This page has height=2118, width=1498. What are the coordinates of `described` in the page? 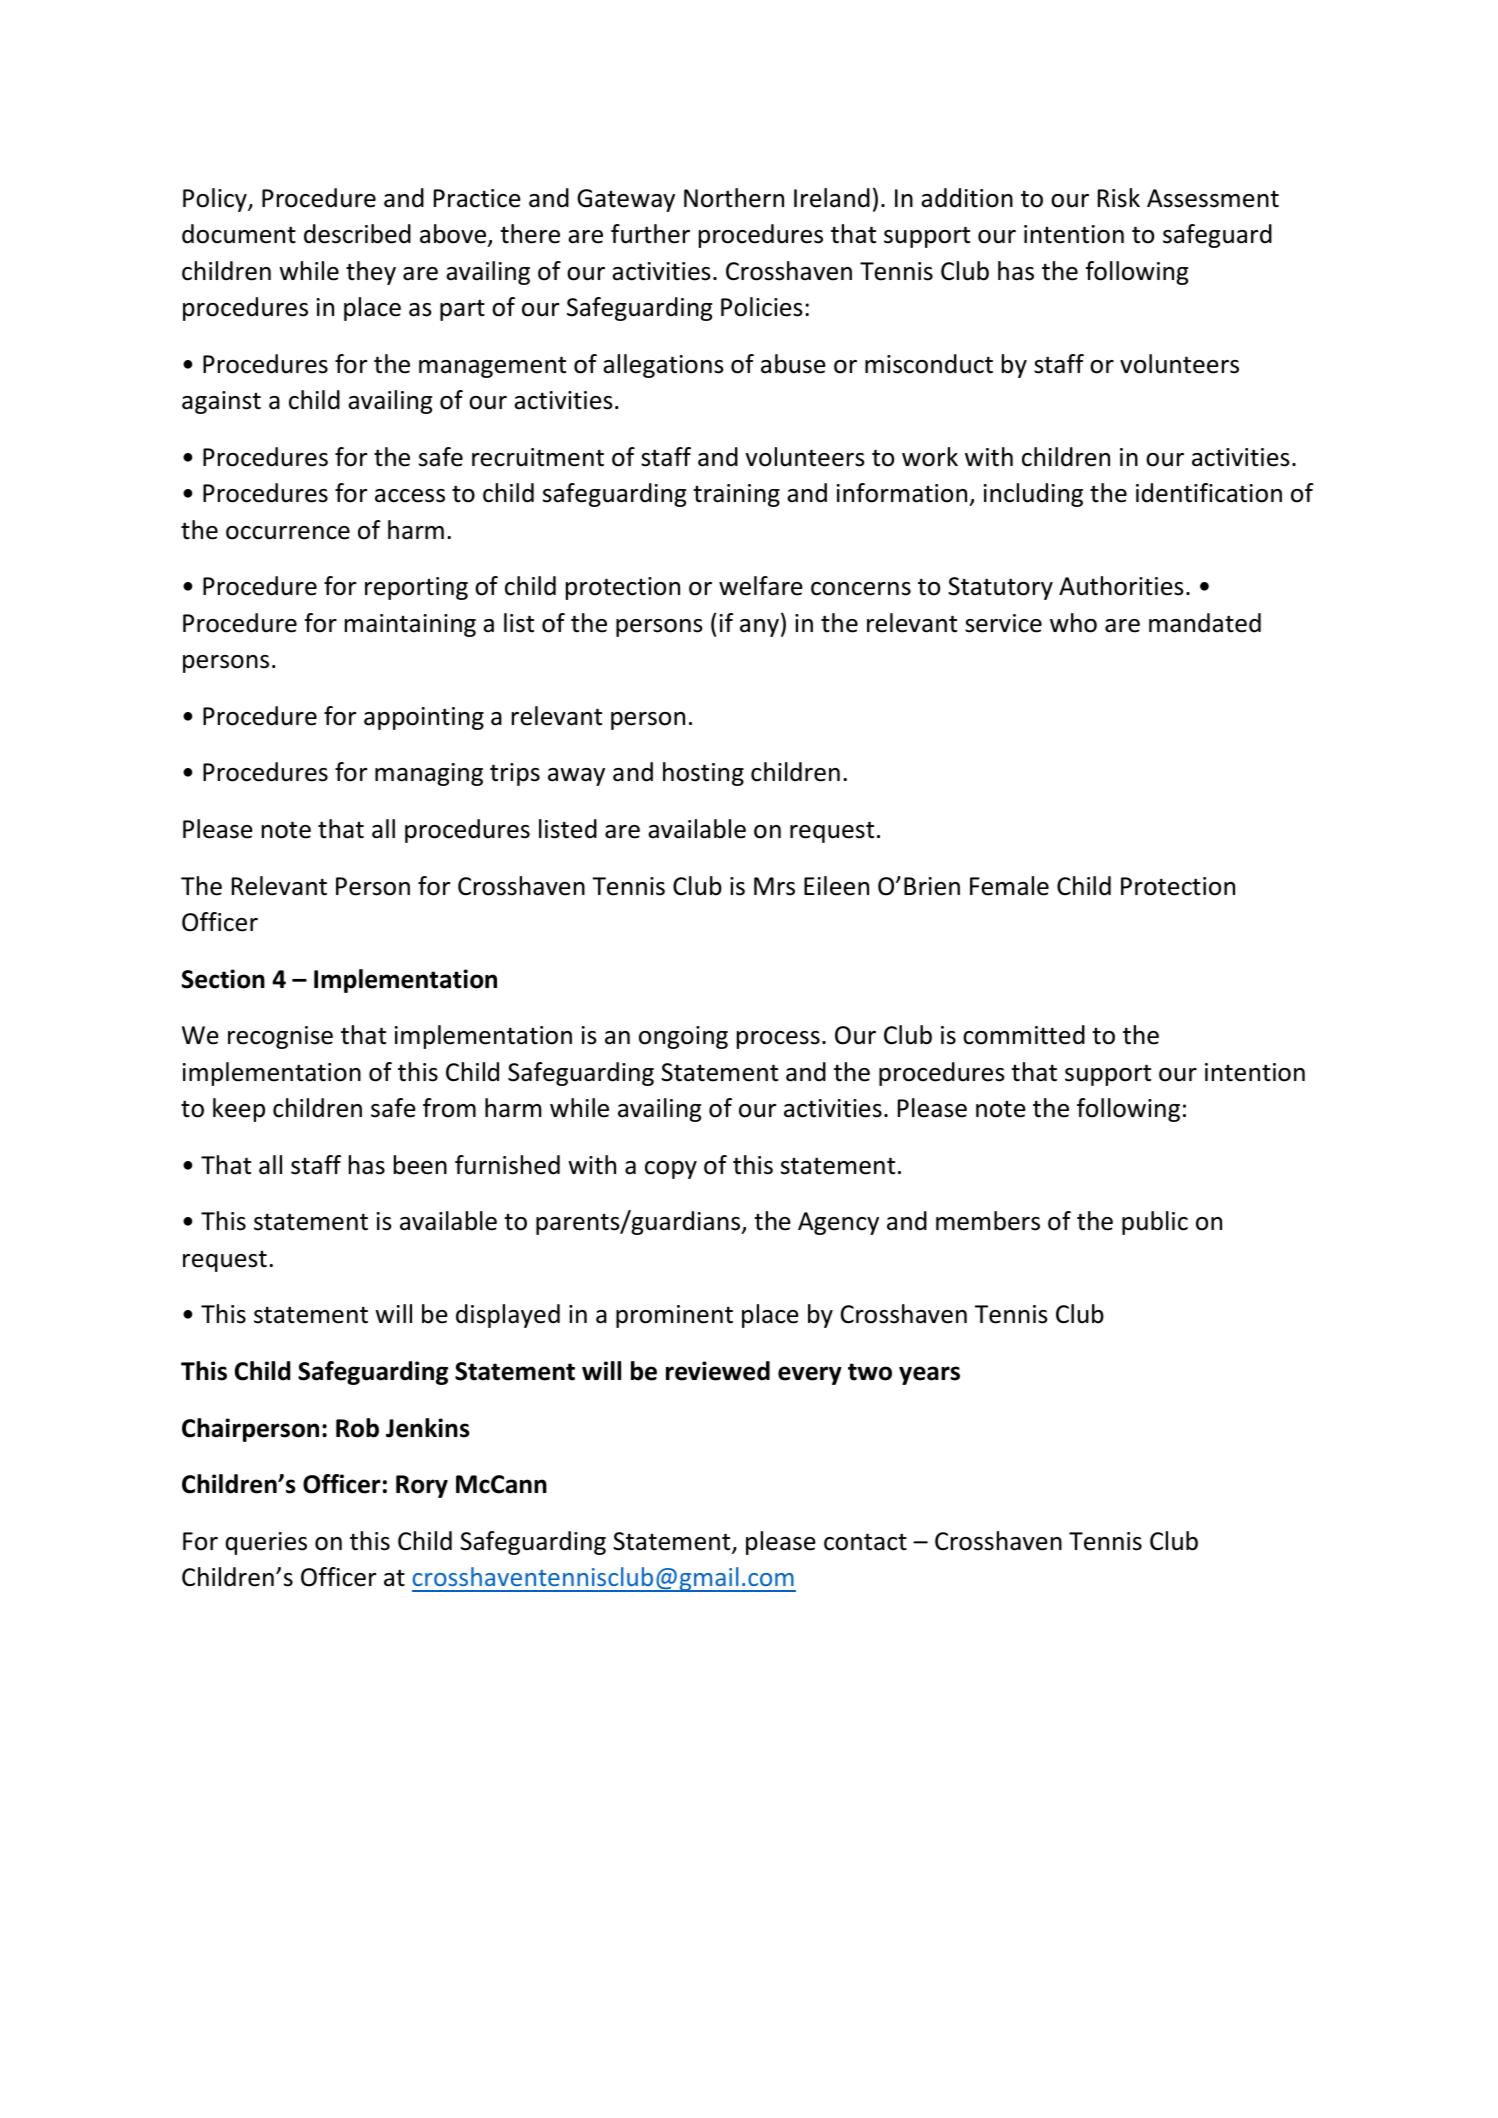 It's located at (357, 234).
